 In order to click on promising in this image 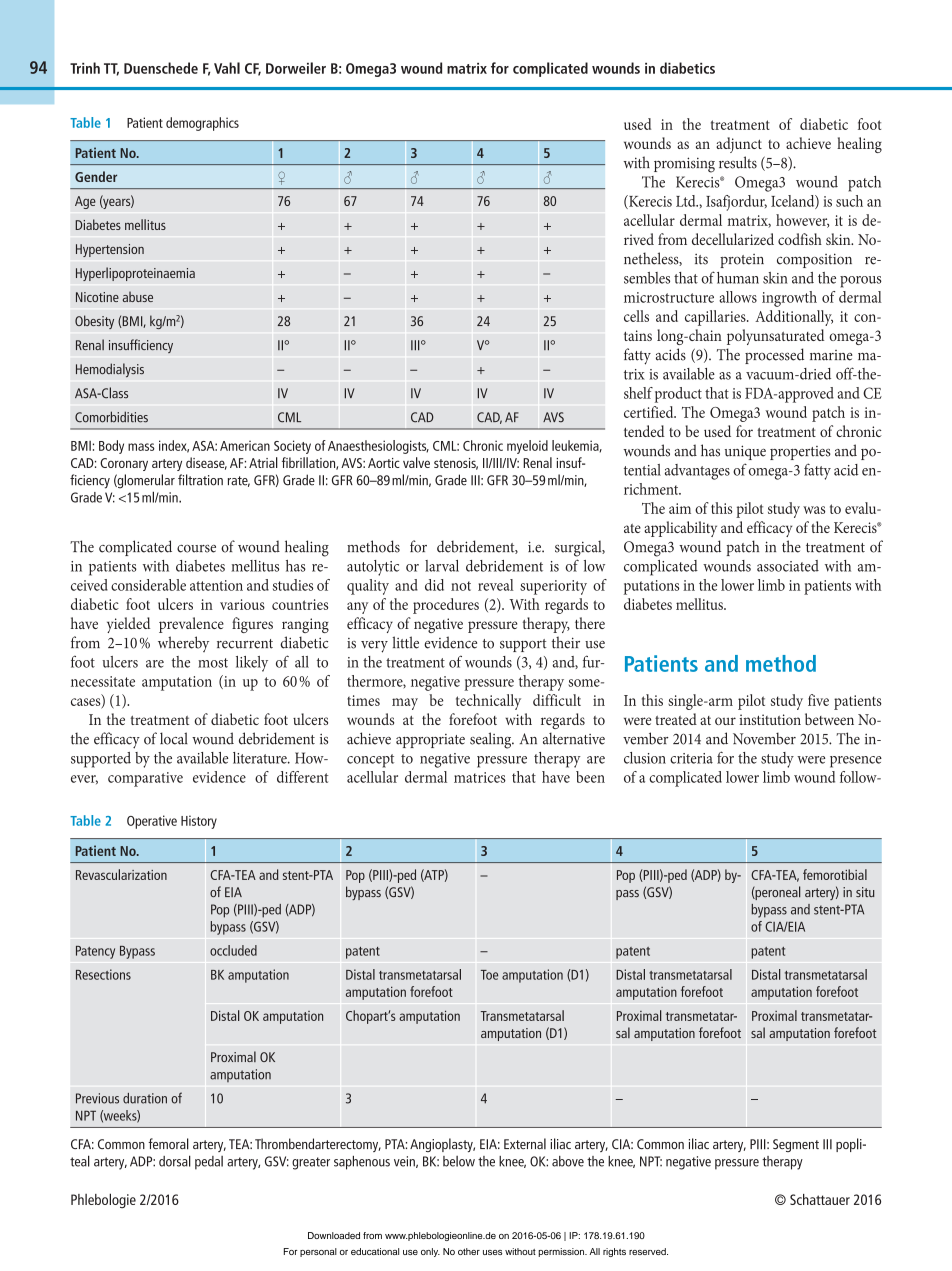, I will do `click(684, 165)`.
